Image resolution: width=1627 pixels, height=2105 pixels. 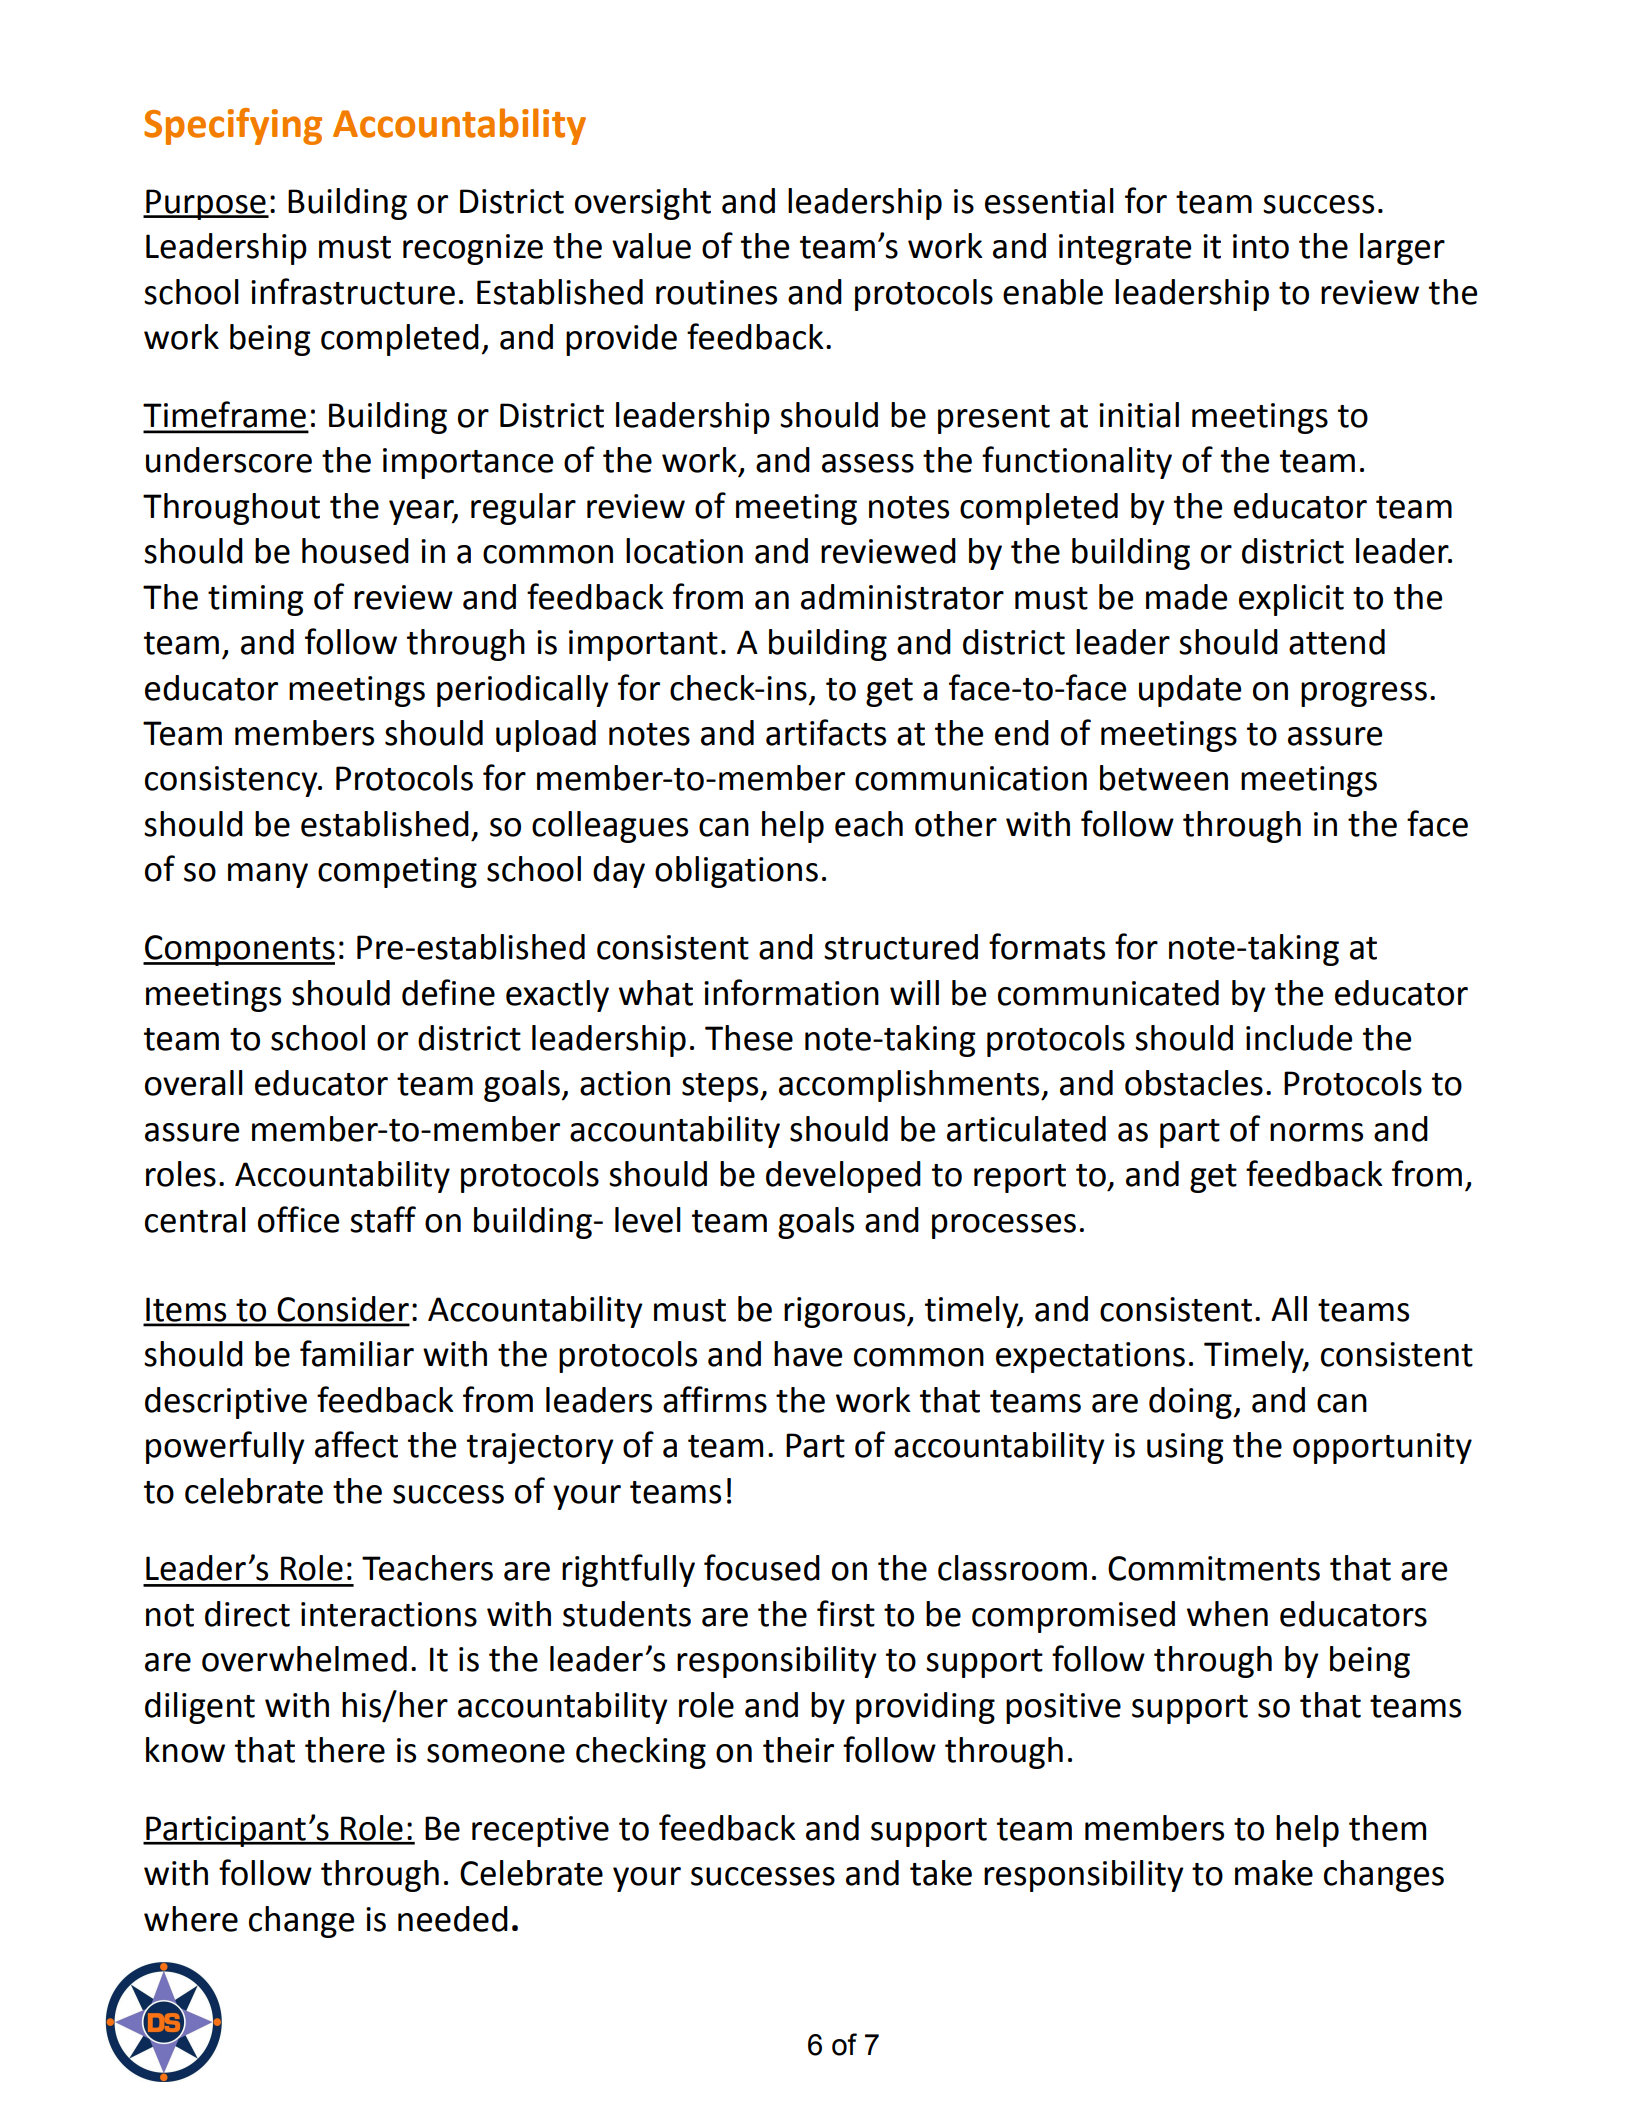 What do you see at coordinates (643, 204) in the page?
I see `oversight` at bounding box center [643, 204].
